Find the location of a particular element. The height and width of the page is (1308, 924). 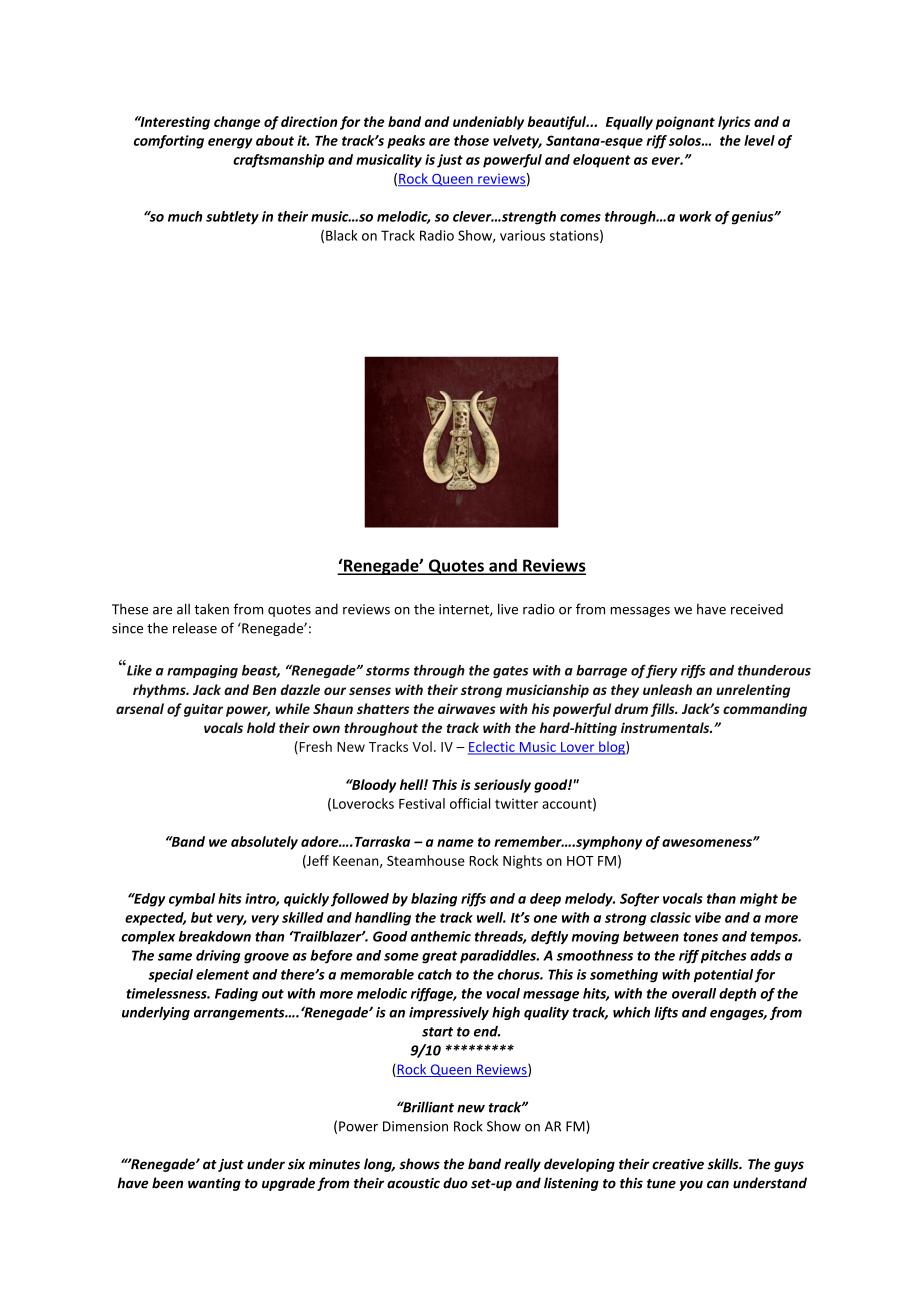

hold is located at coordinates (261, 727).
